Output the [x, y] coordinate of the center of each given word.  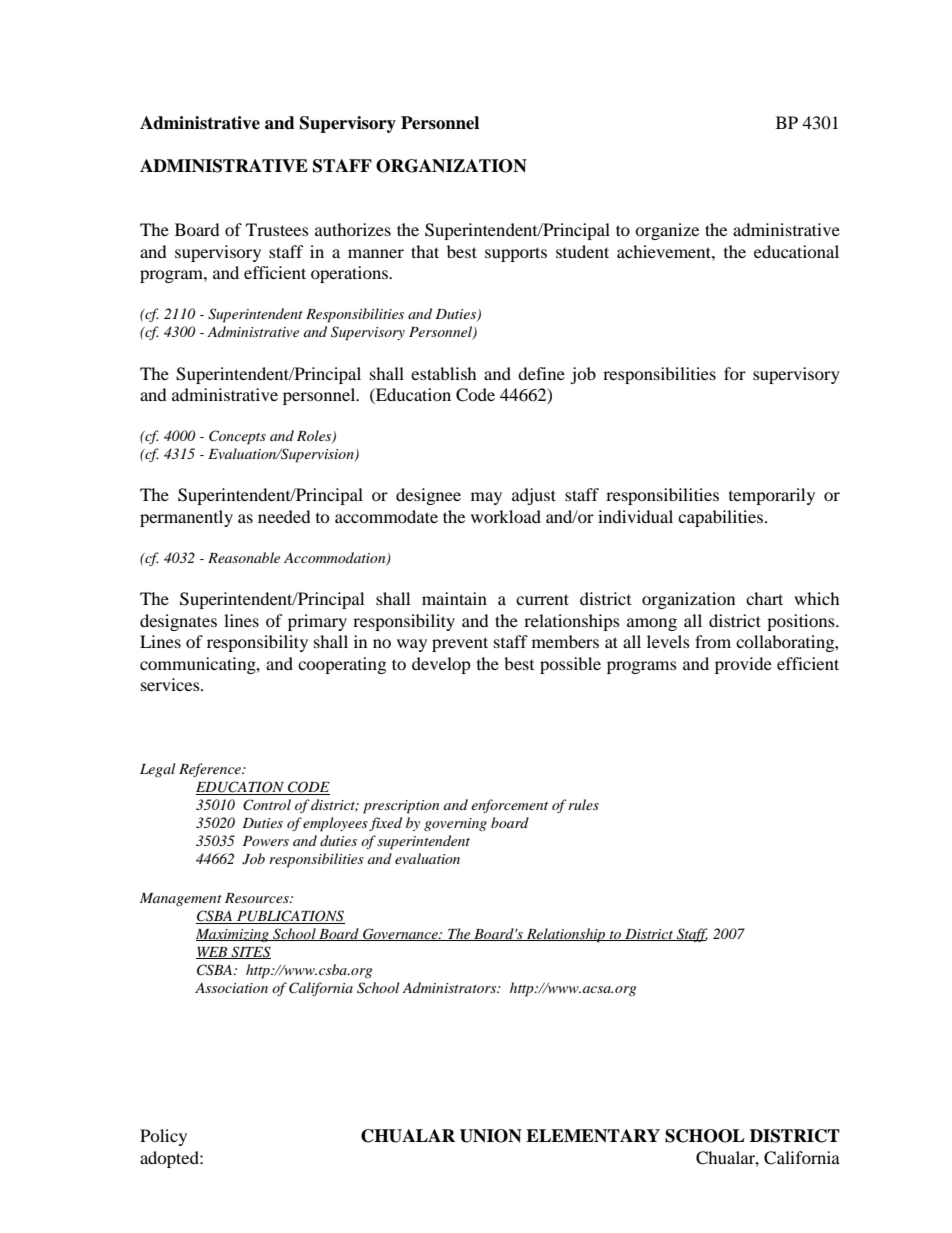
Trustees [277, 229]
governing [455, 824]
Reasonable [244, 557]
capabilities [720, 518]
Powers [266, 841]
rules [583, 804]
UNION [491, 1136]
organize [667, 231]
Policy [163, 1137]
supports [516, 254]
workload [506, 516]
